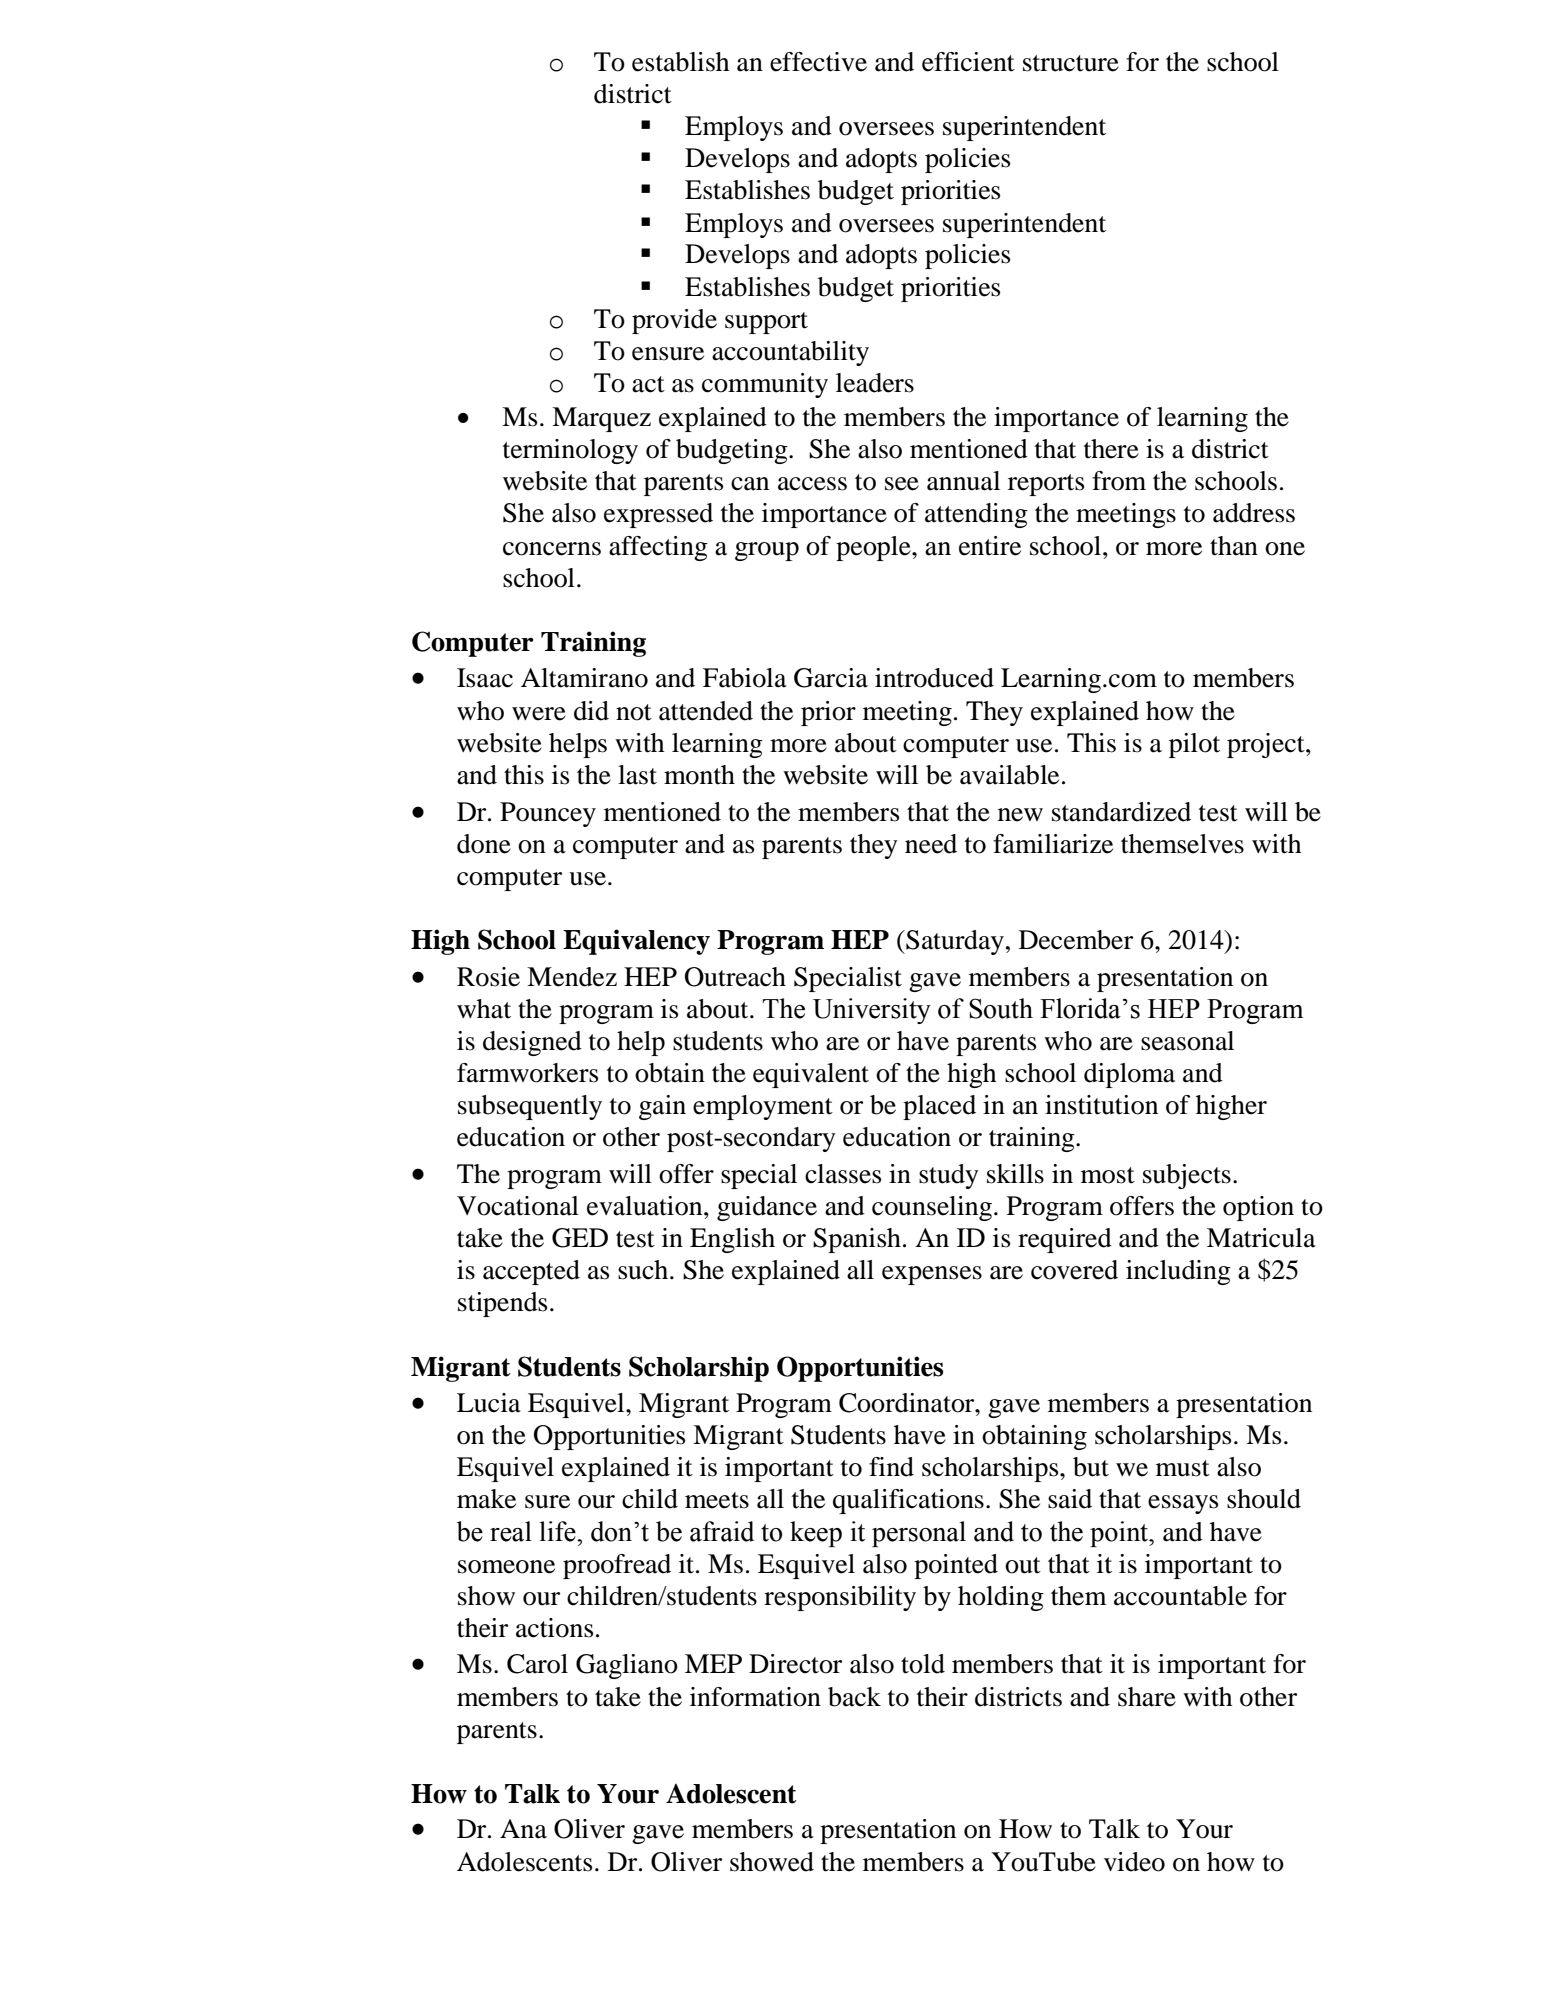 The width and height of the screenshot is (1553, 2010). Describe the element at coordinates (674, 321) in the screenshot. I see `provide` at that location.
